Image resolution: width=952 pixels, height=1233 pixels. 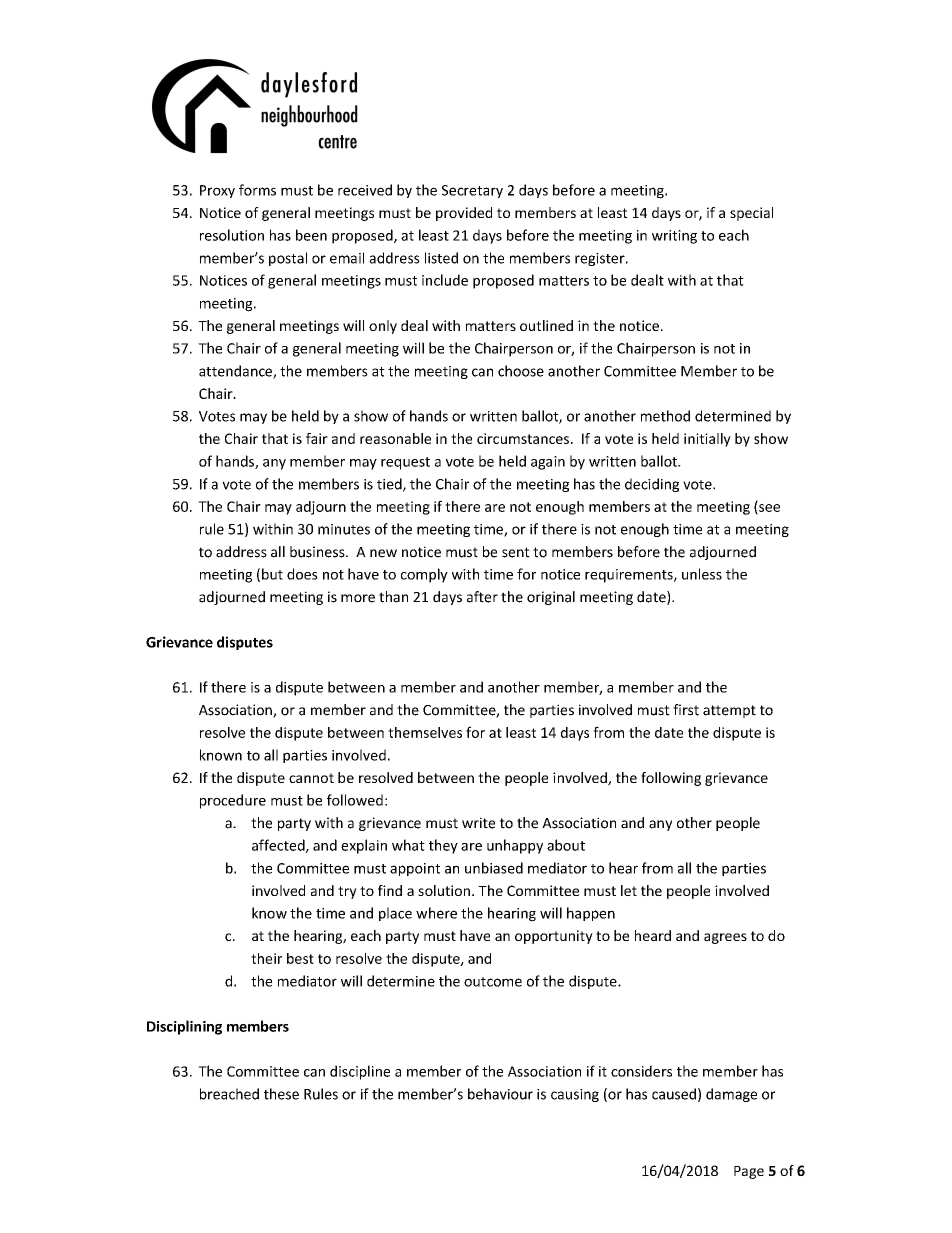 What do you see at coordinates (686, 710) in the screenshot?
I see `first` at bounding box center [686, 710].
